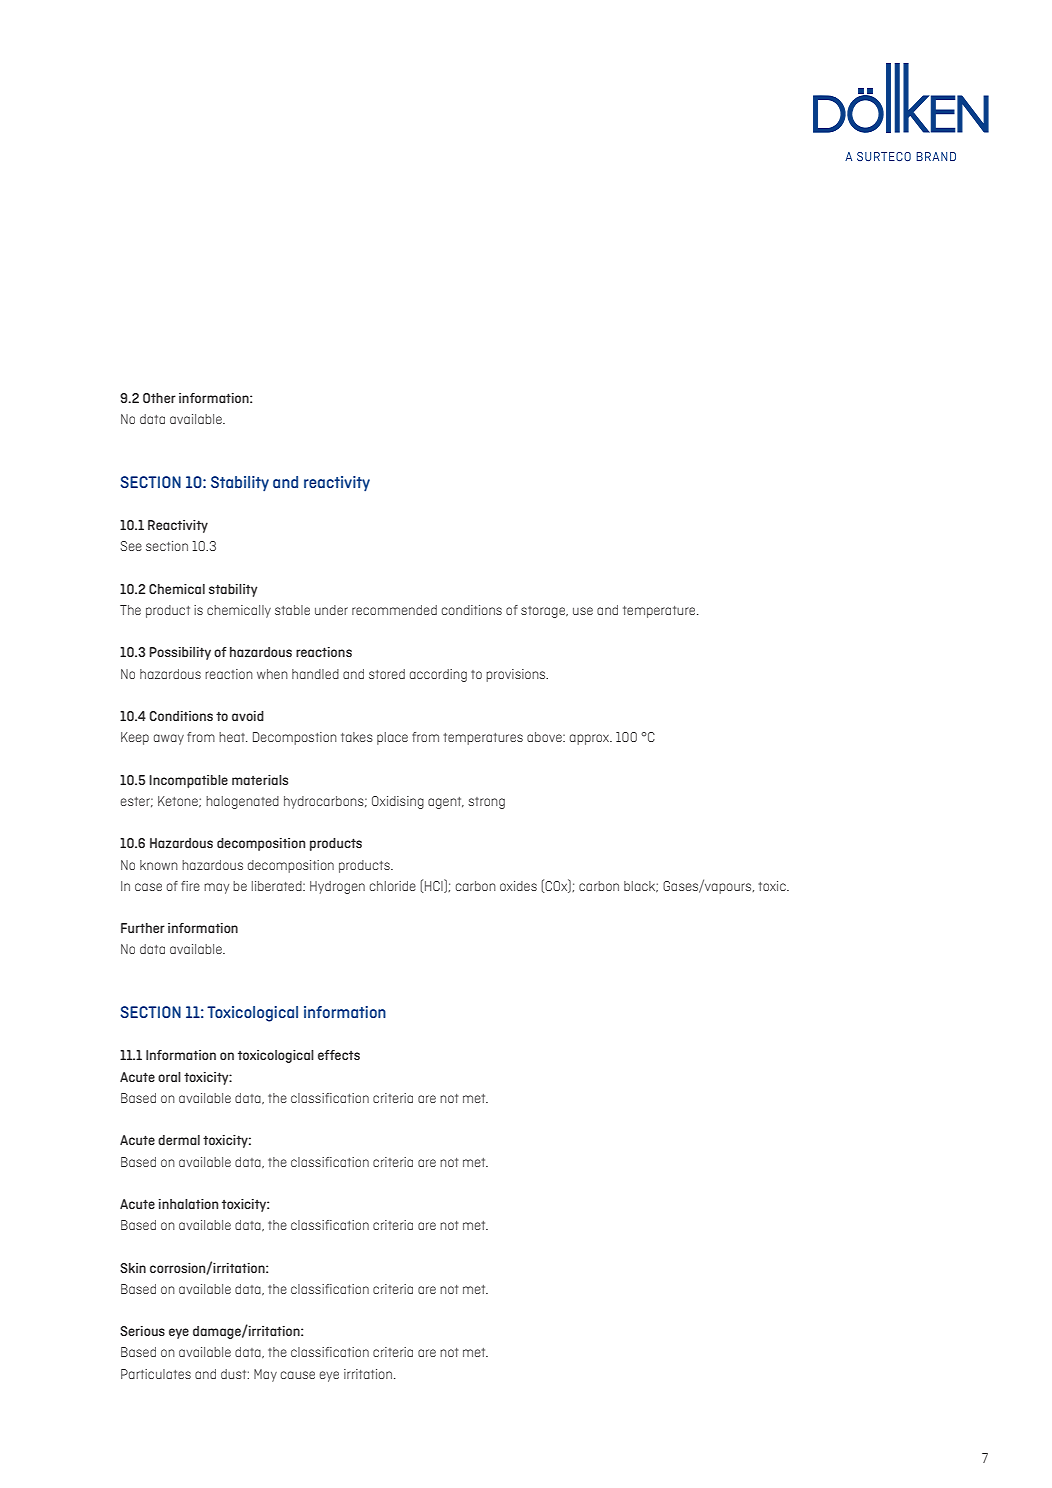  Describe the element at coordinates (169, 1077) in the screenshot. I see `oral` at that location.
